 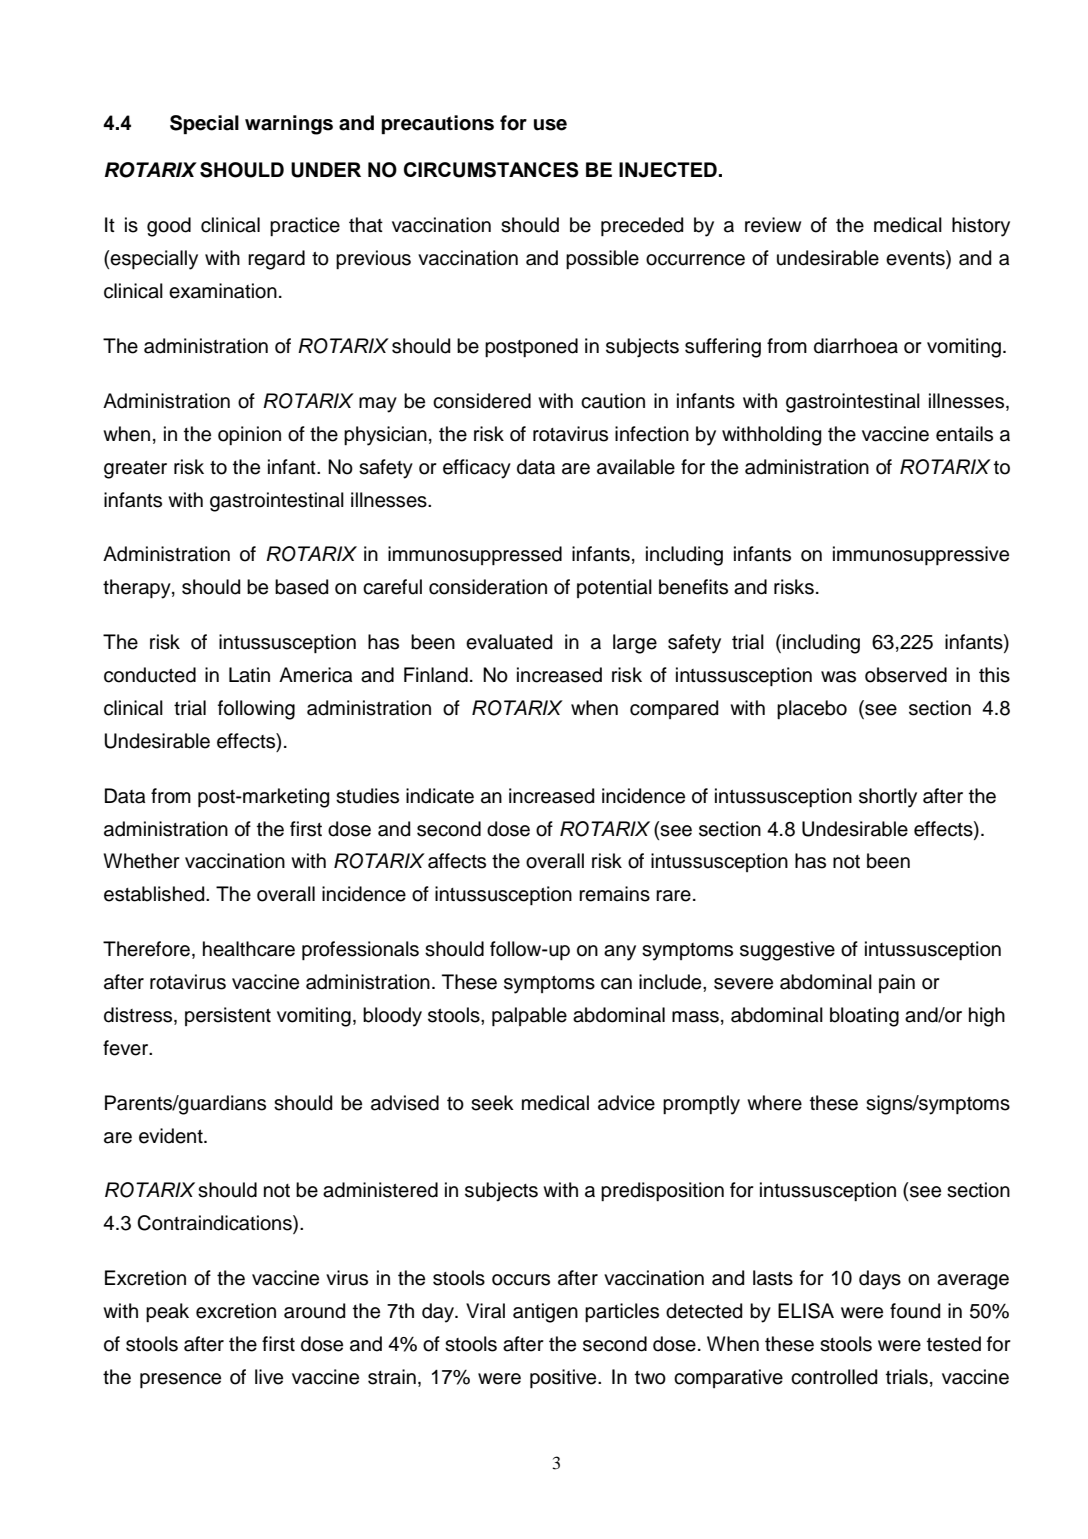 What do you see at coordinates (545, 1313) in the document?
I see `antigen` at bounding box center [545, 1313].
